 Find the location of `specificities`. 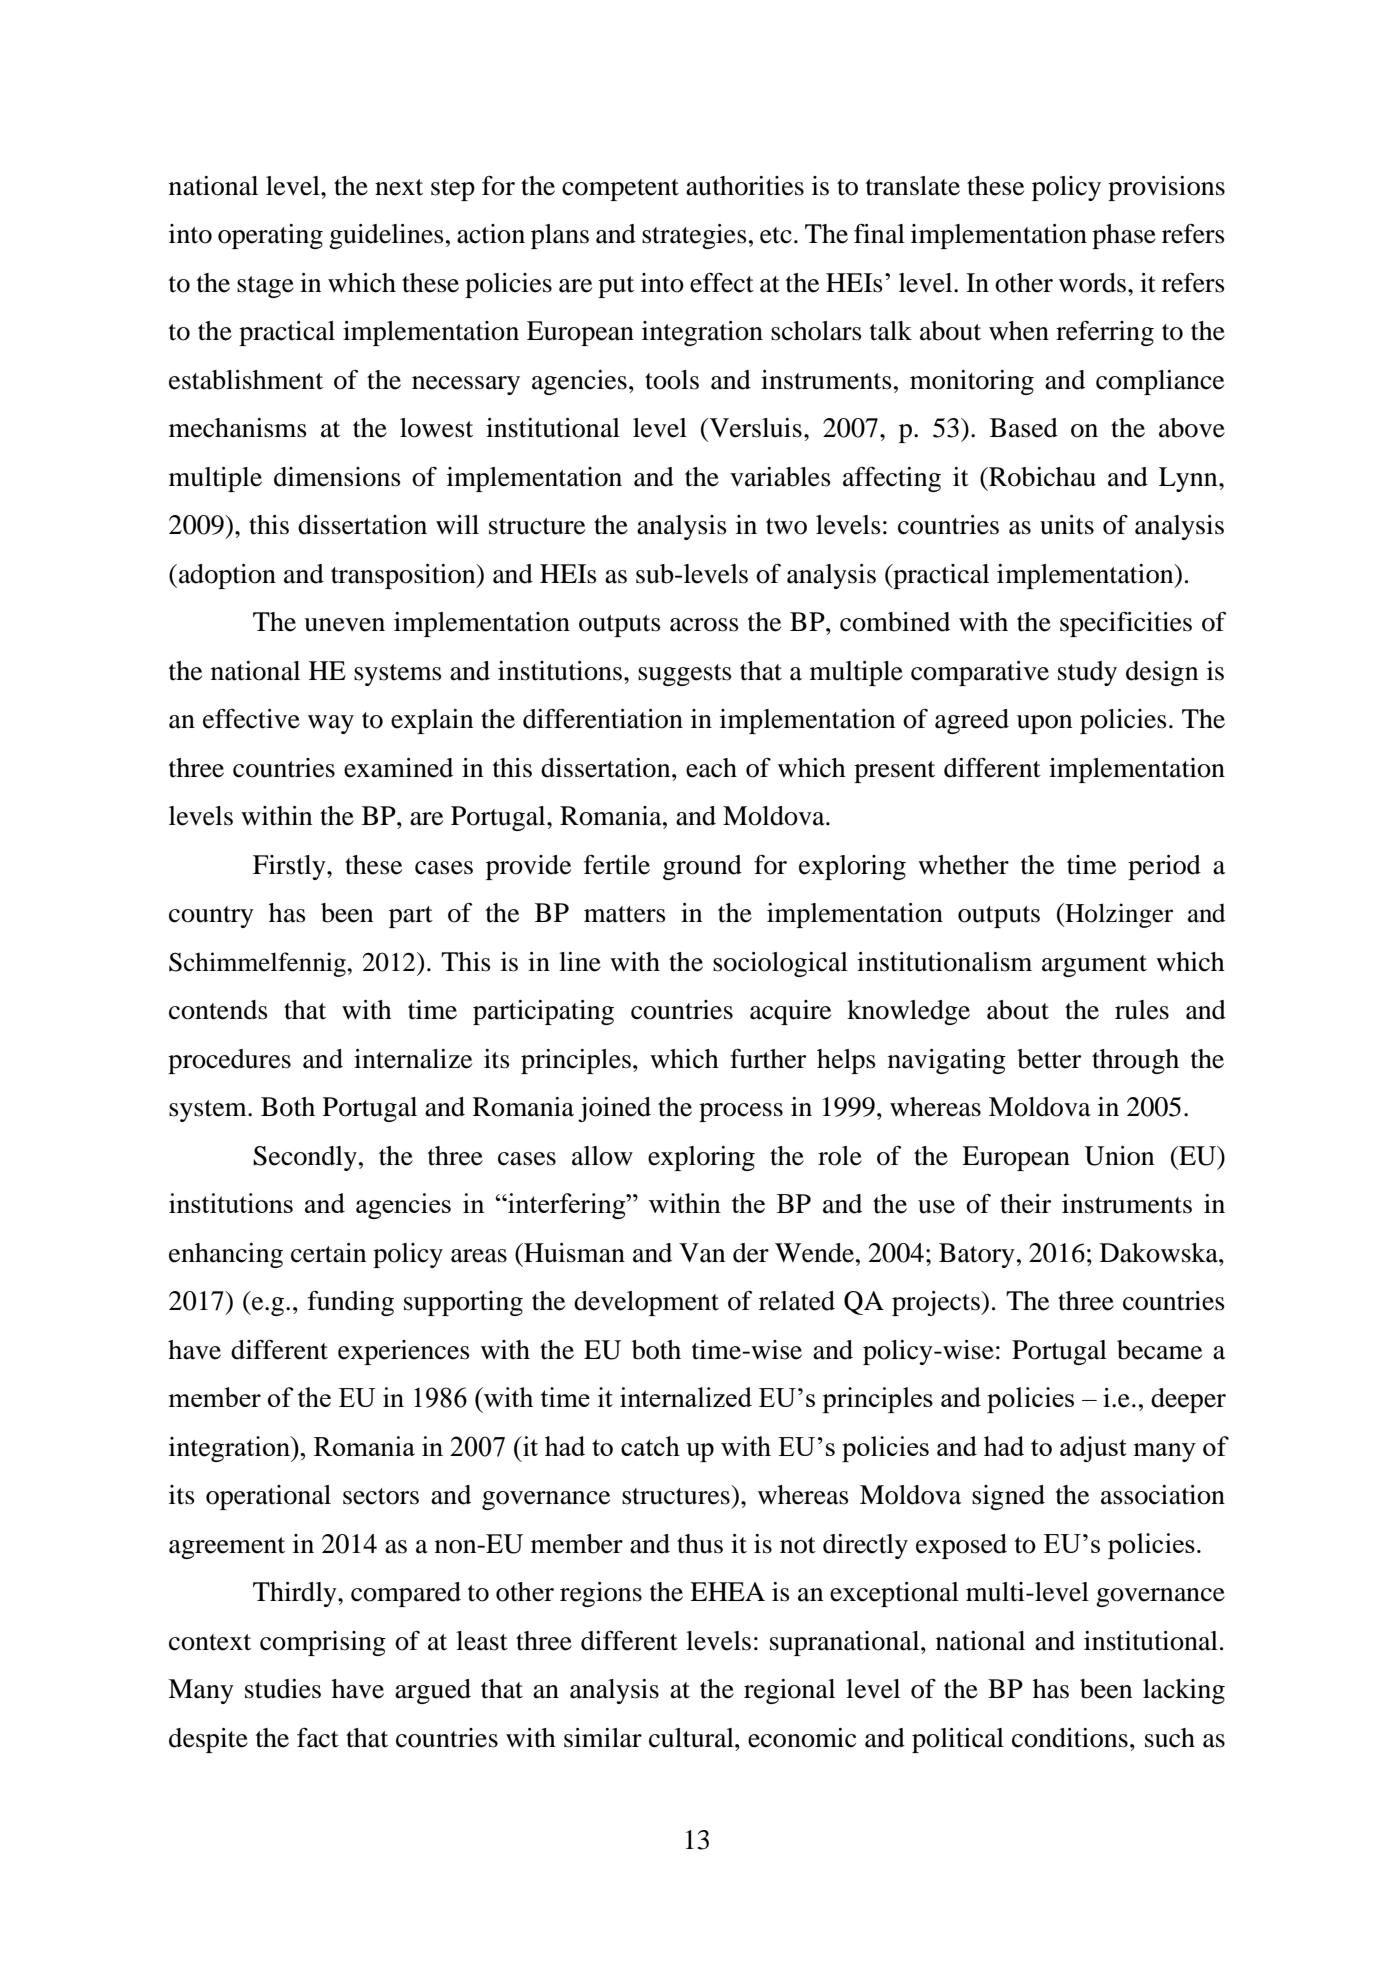

specificities is located at coordinates (1126, 624).
